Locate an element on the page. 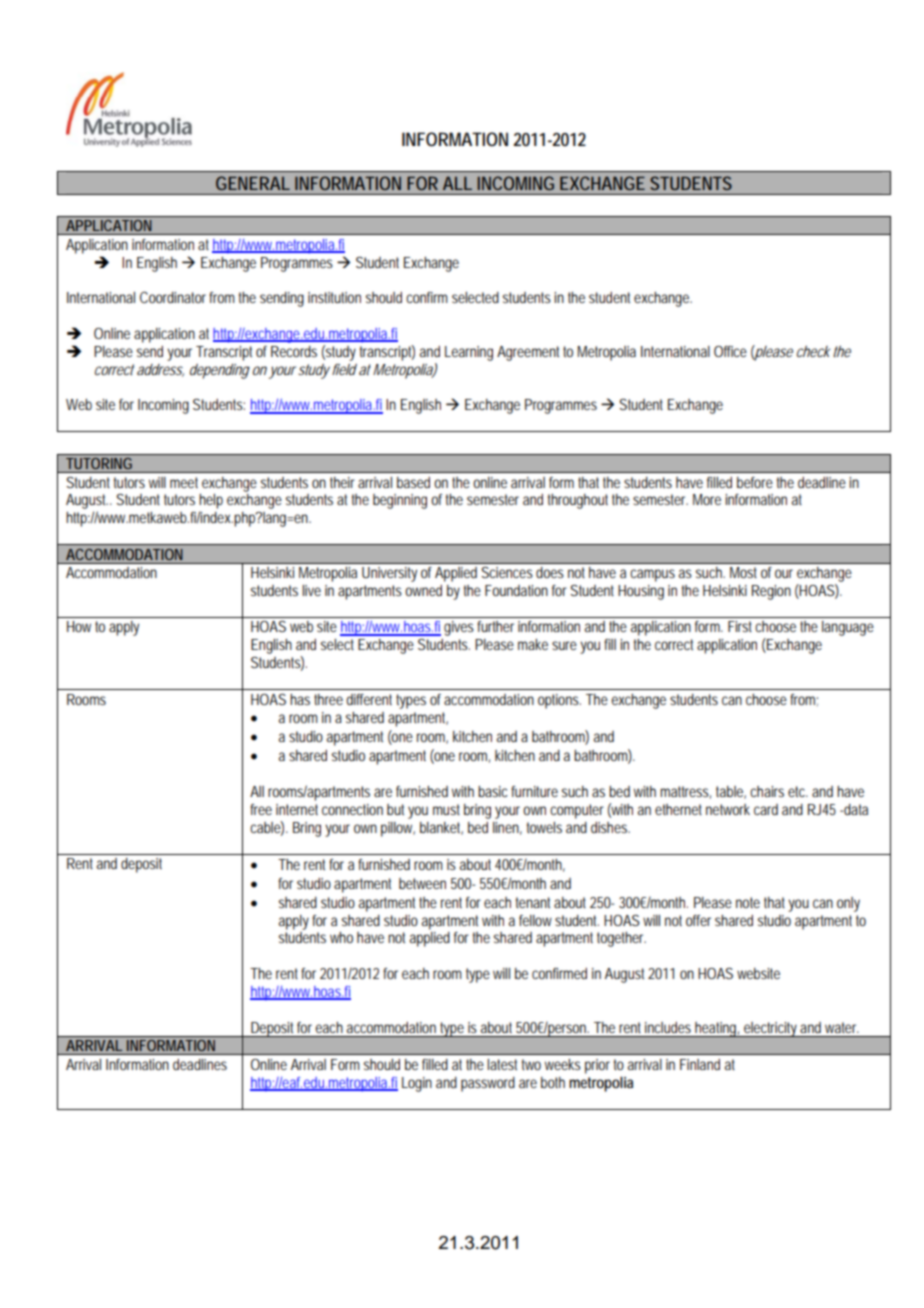  institution is located at coordinates (334, 297).
